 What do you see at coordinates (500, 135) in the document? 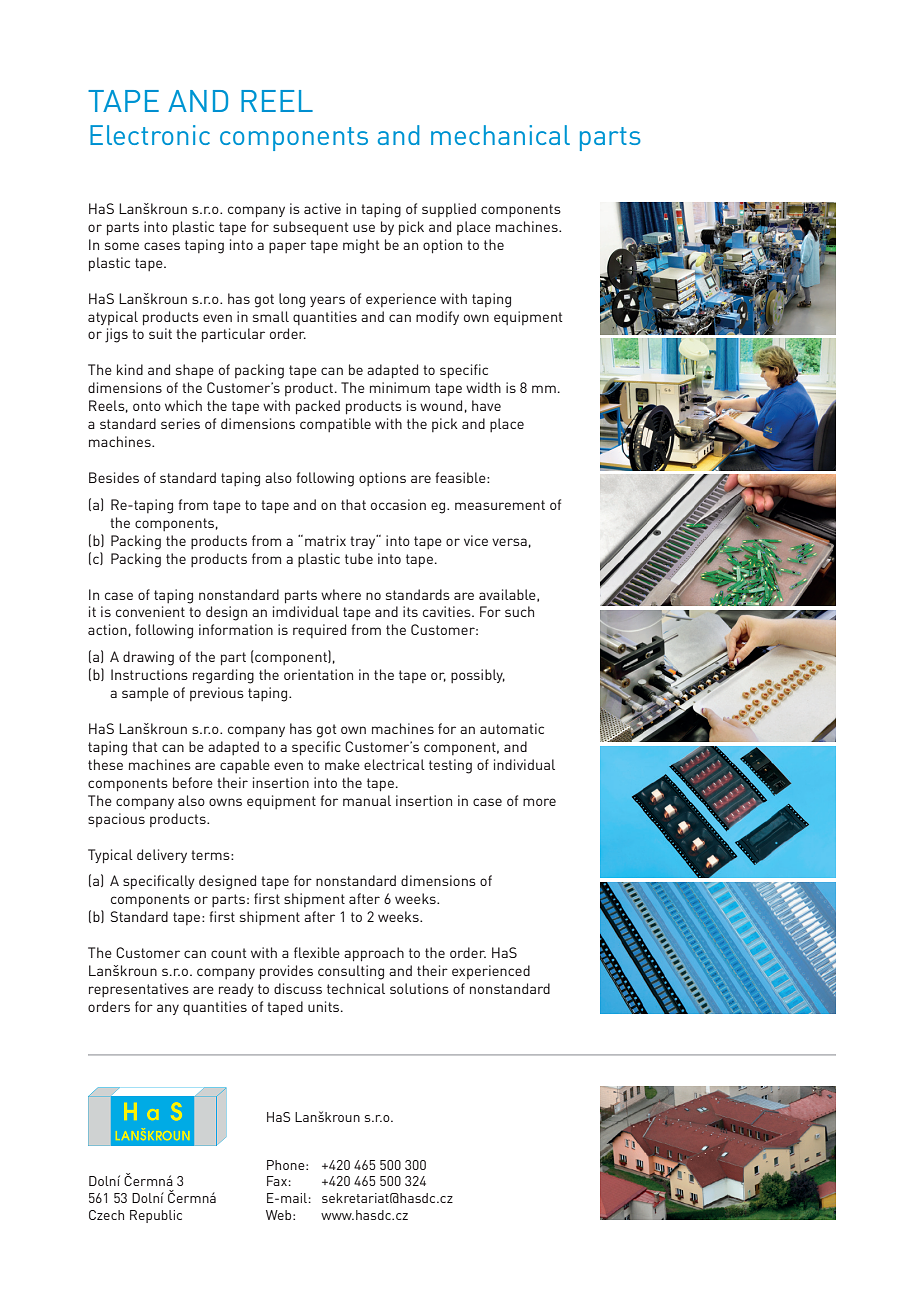
I see `mechanical` at bounding box center [500, 135].
